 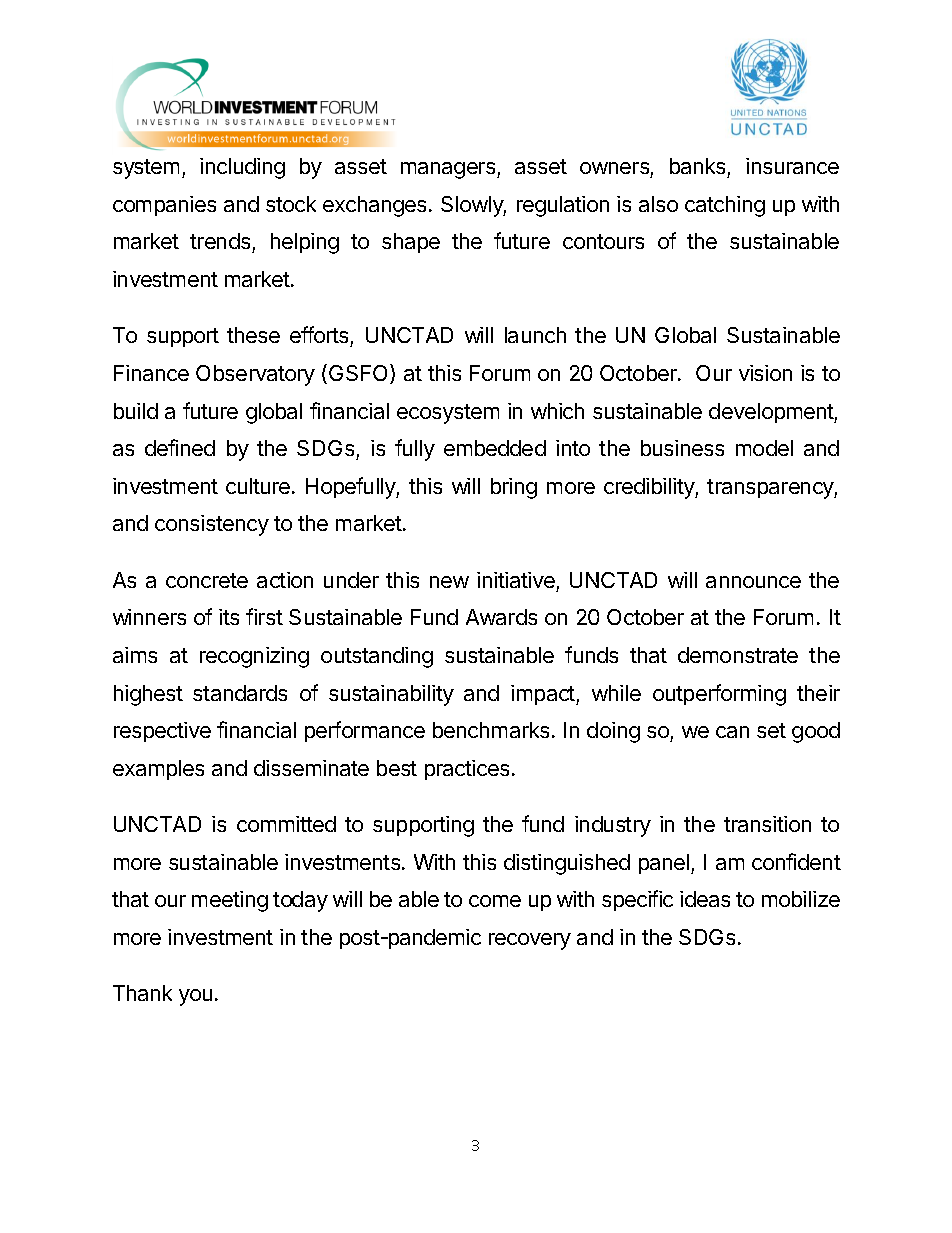 What do you see at coordinates (491, 730) in the screenshot?
I see `benchmarks` at bounding box center [491, 730].
